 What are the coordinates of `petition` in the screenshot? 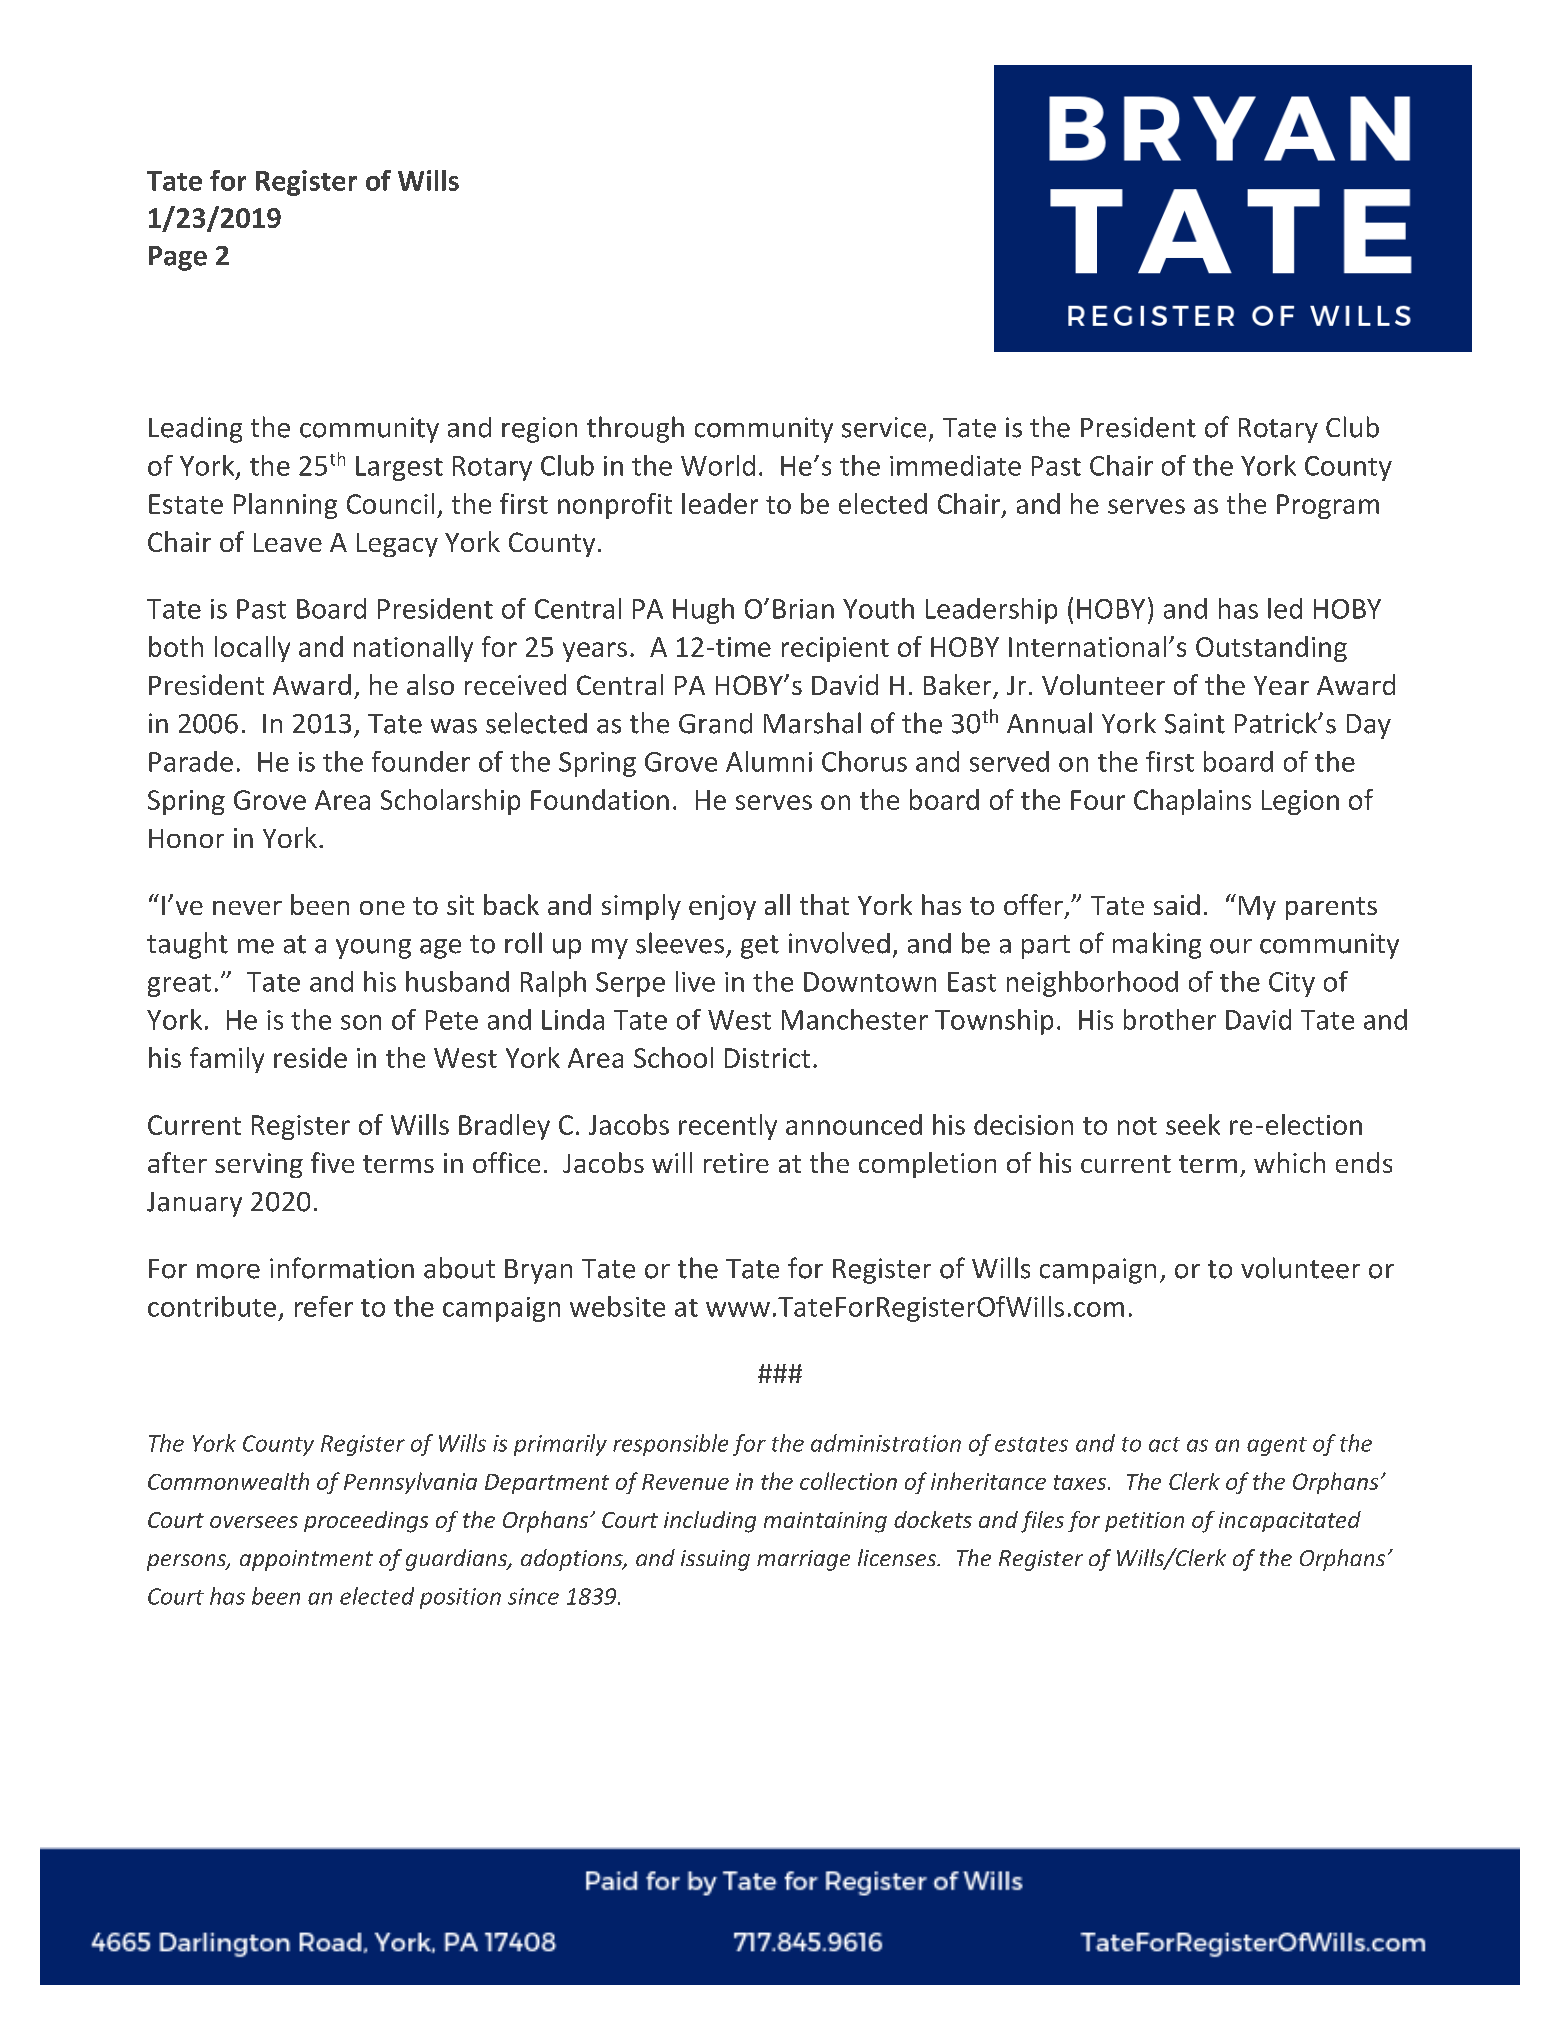 It's located at (1144, 1522).
